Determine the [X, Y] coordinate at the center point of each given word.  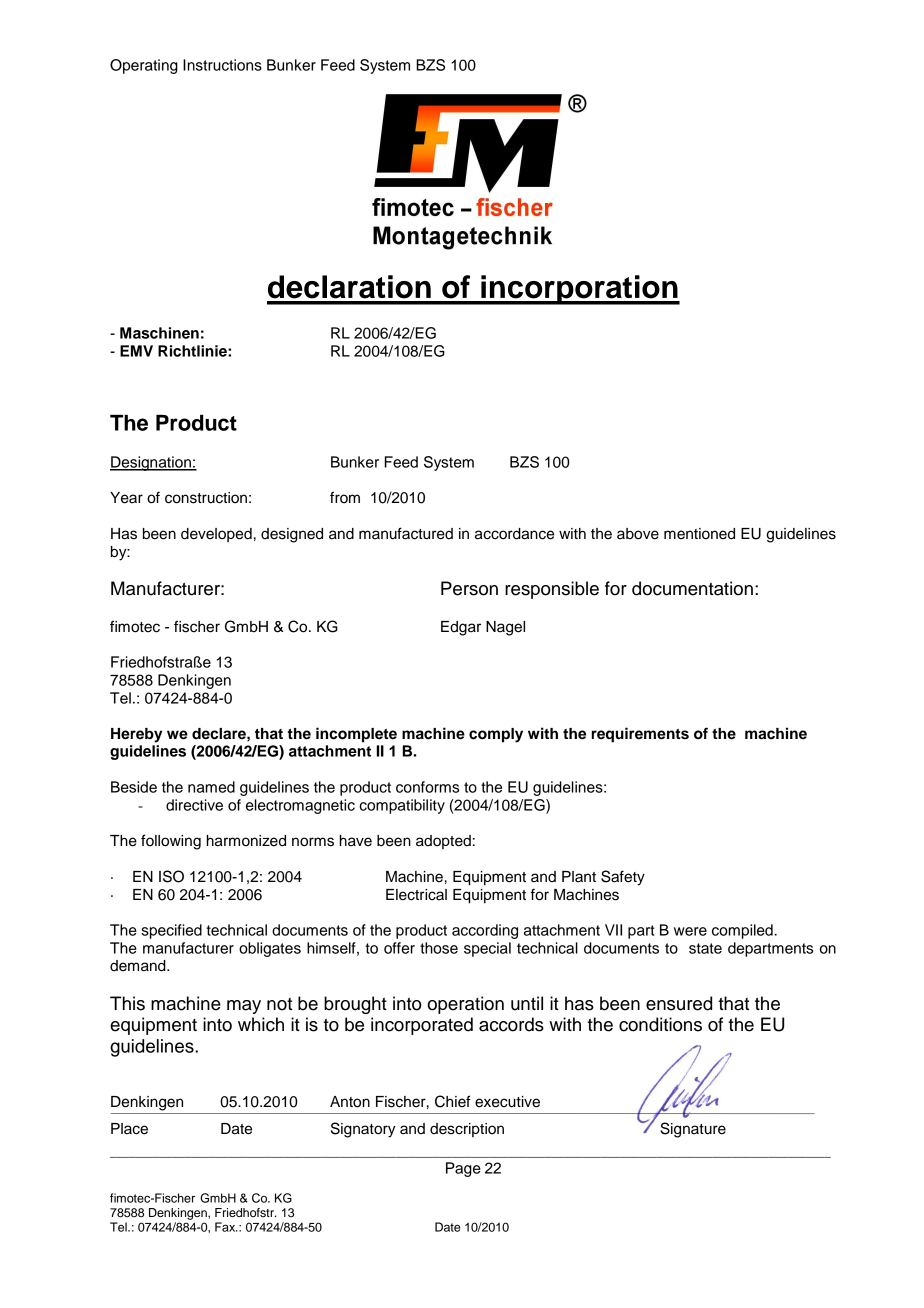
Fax [226, 1227]
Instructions [222, 65]
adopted [443, 842]
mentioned [699, 534]
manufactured [406, 533]
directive [194, 805]
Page [463, 1169]
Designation [151, 463]
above [638, 534]
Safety [623, 878]
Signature [693, 1130]
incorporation [579, 290]
